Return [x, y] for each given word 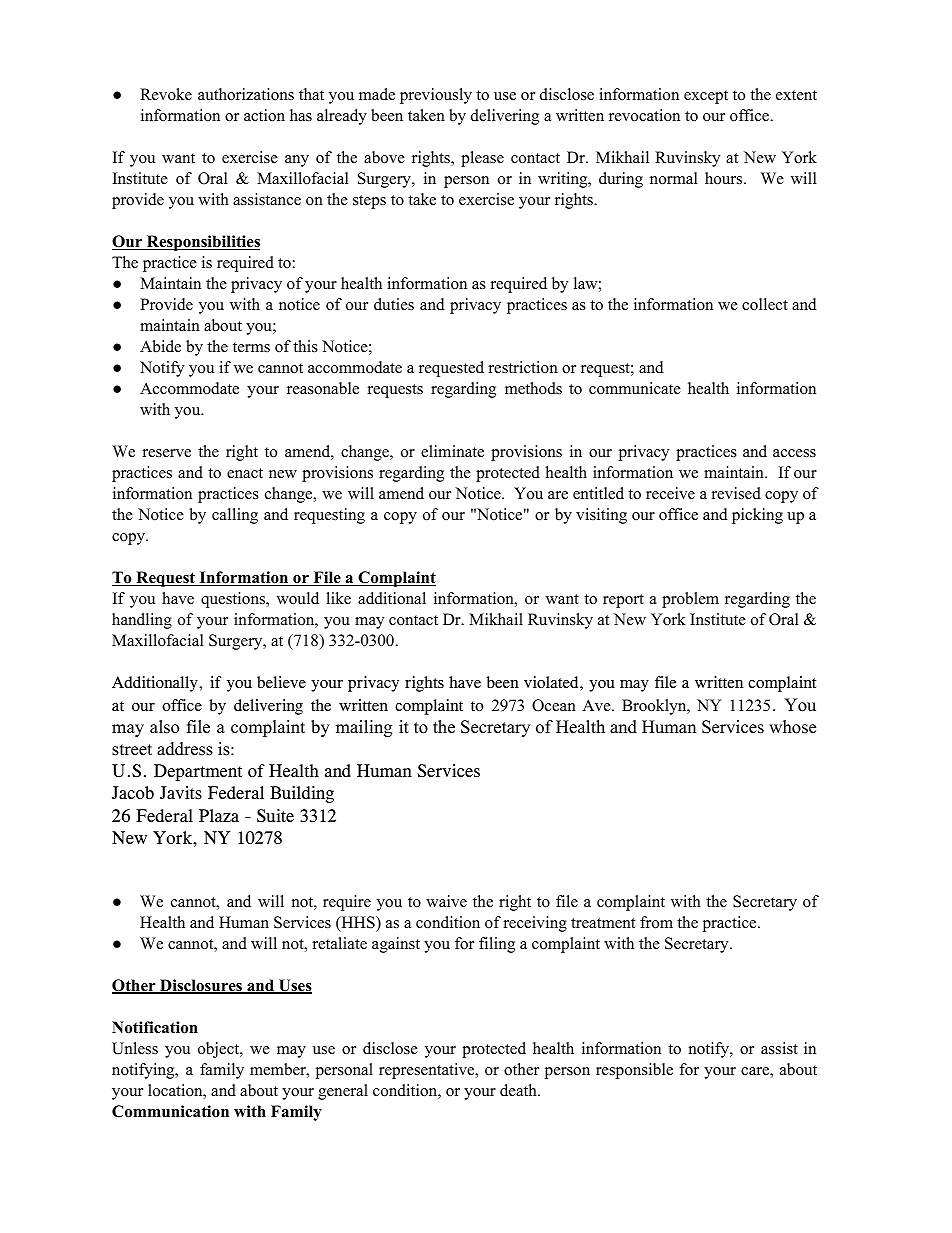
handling [142, 621]
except [706, 97]
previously [436, 96]
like [338, 598]
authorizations [246, 94]
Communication [170, 1111]
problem [690, 600]
